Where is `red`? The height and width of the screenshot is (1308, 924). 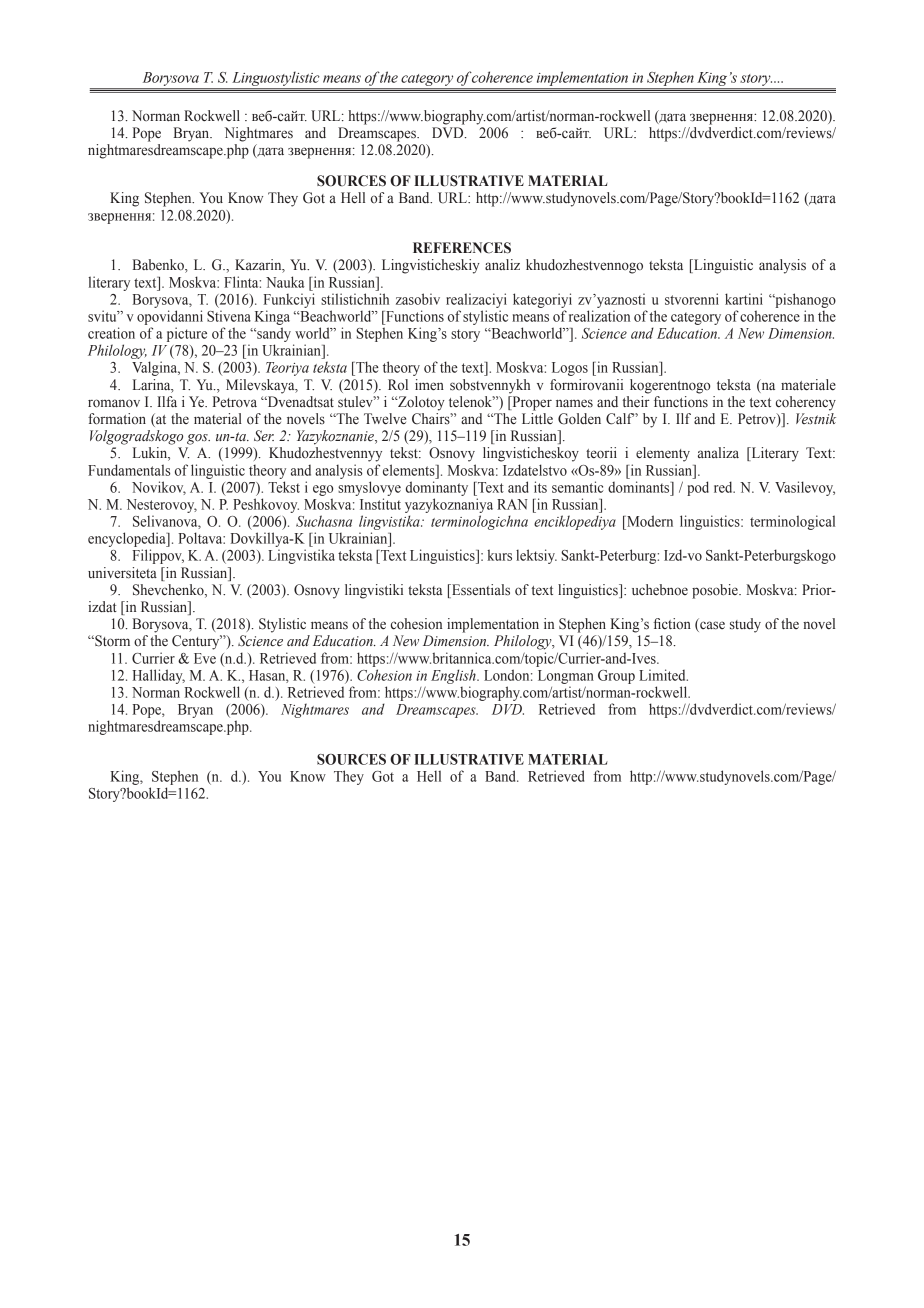
red is located at coordinates (724, 487).
